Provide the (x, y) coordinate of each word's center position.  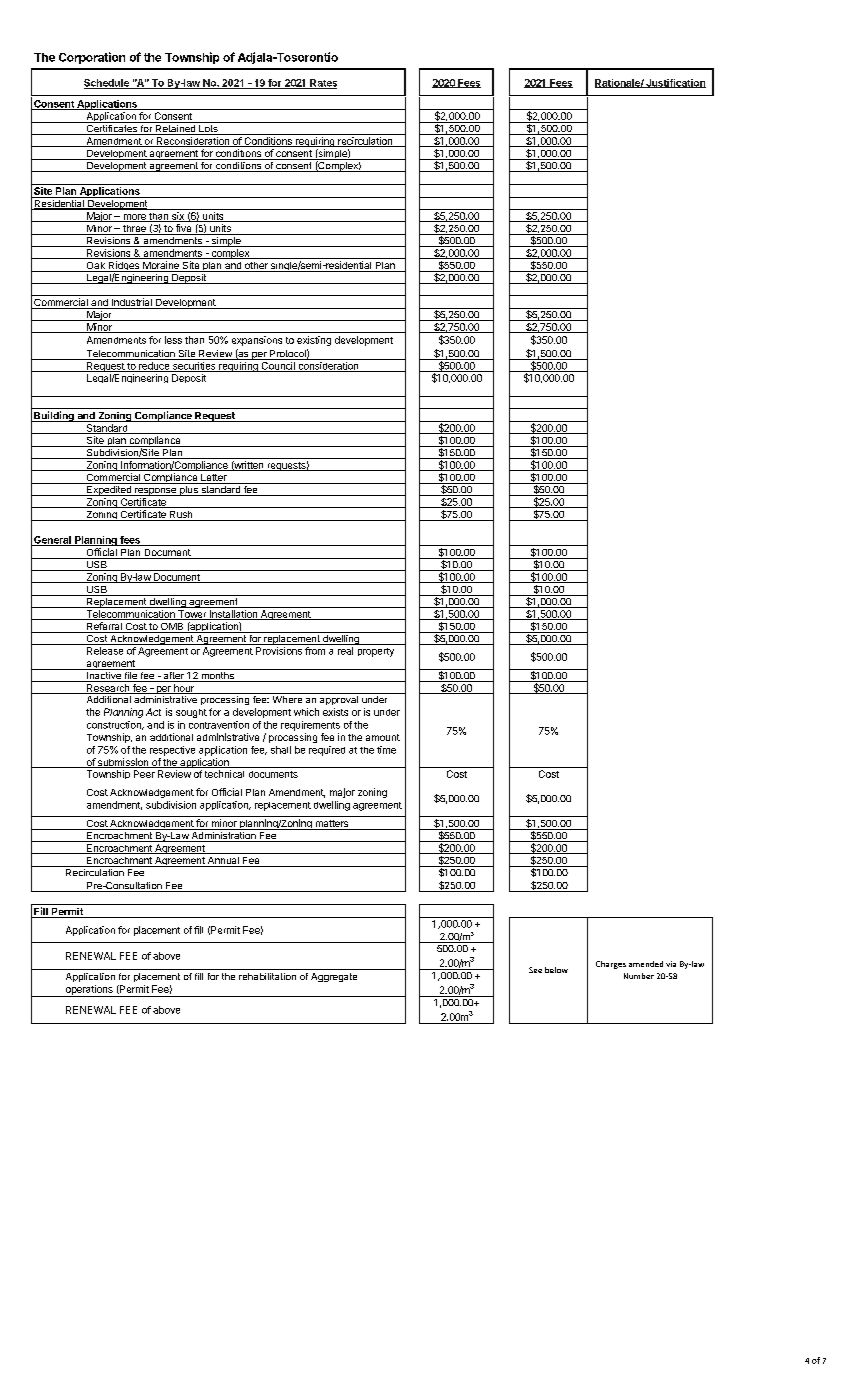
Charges (611, 965)
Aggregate (334, 977)
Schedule (107, 84)
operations (89, 991)
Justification (675, 83)
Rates (322, 84)
